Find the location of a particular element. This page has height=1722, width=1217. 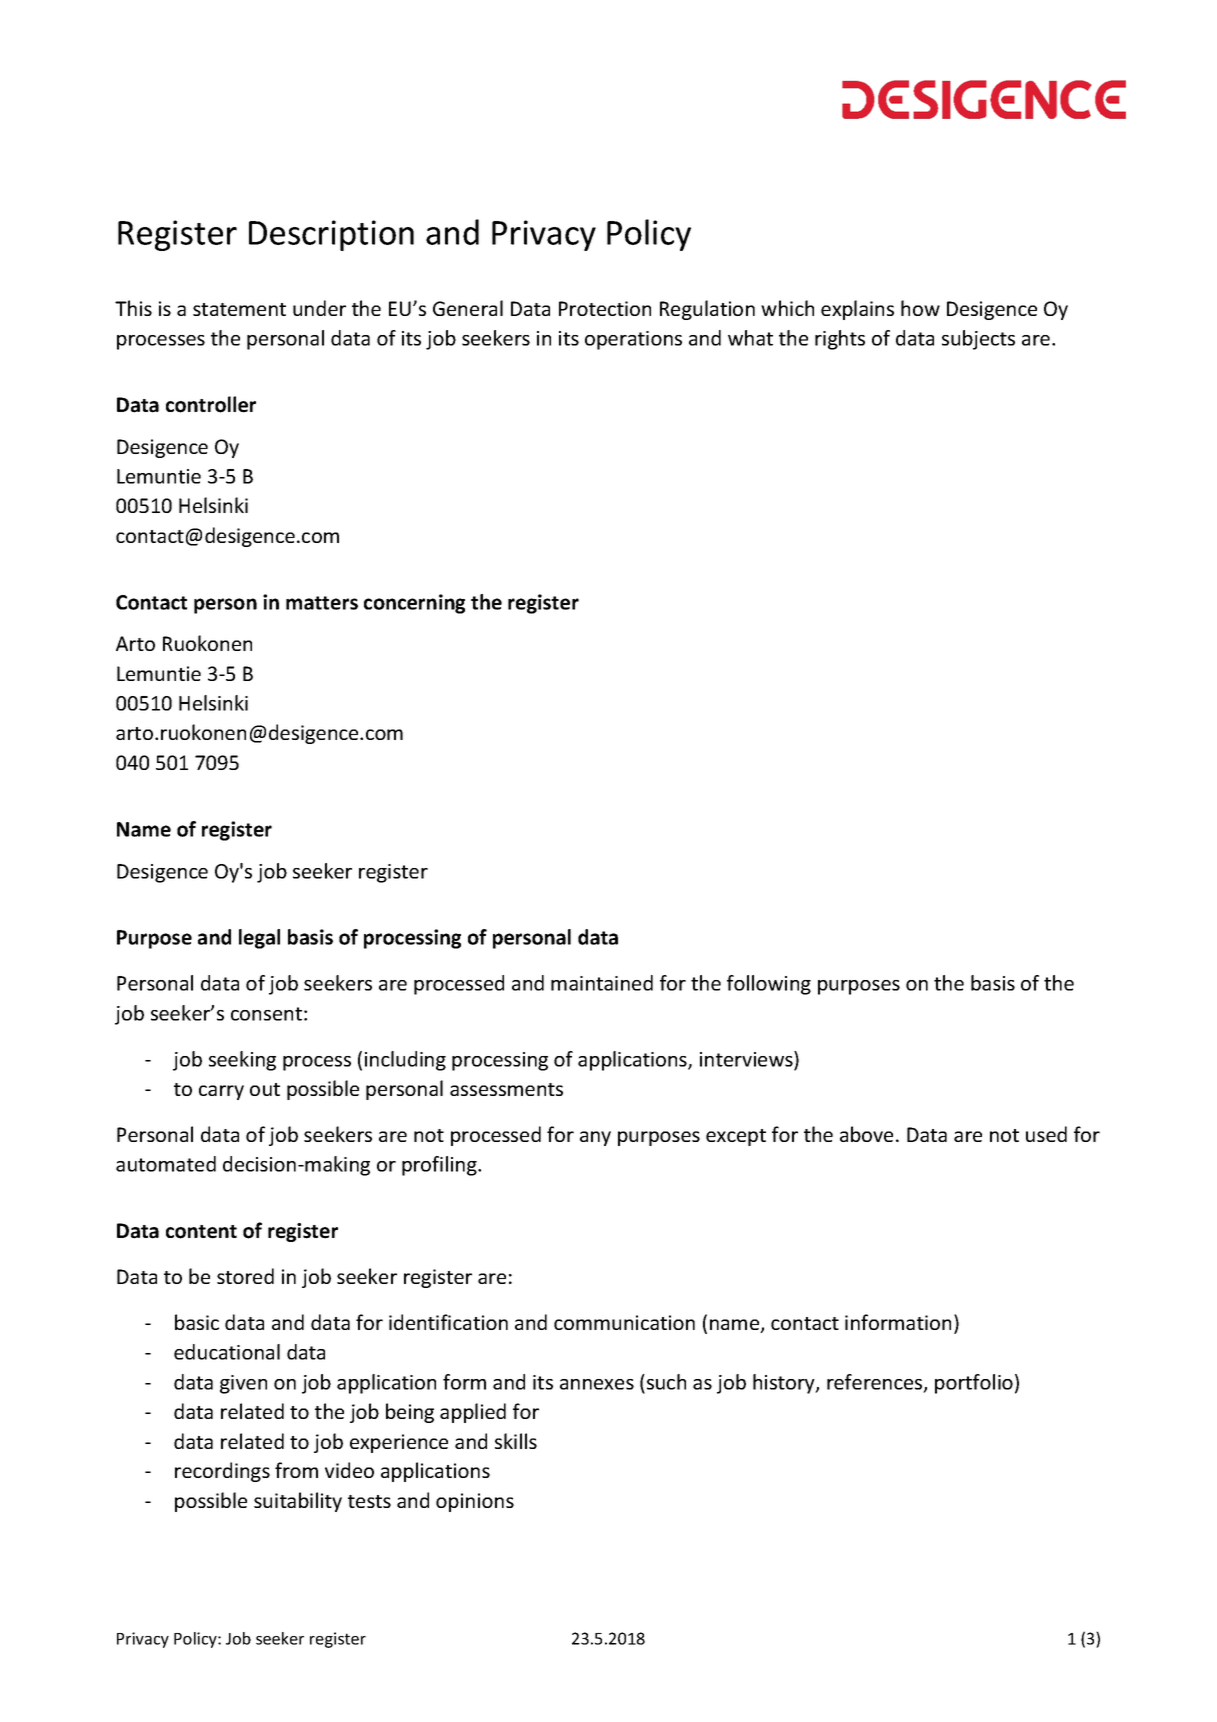

seeking is located at coordinates (242, 1061).
